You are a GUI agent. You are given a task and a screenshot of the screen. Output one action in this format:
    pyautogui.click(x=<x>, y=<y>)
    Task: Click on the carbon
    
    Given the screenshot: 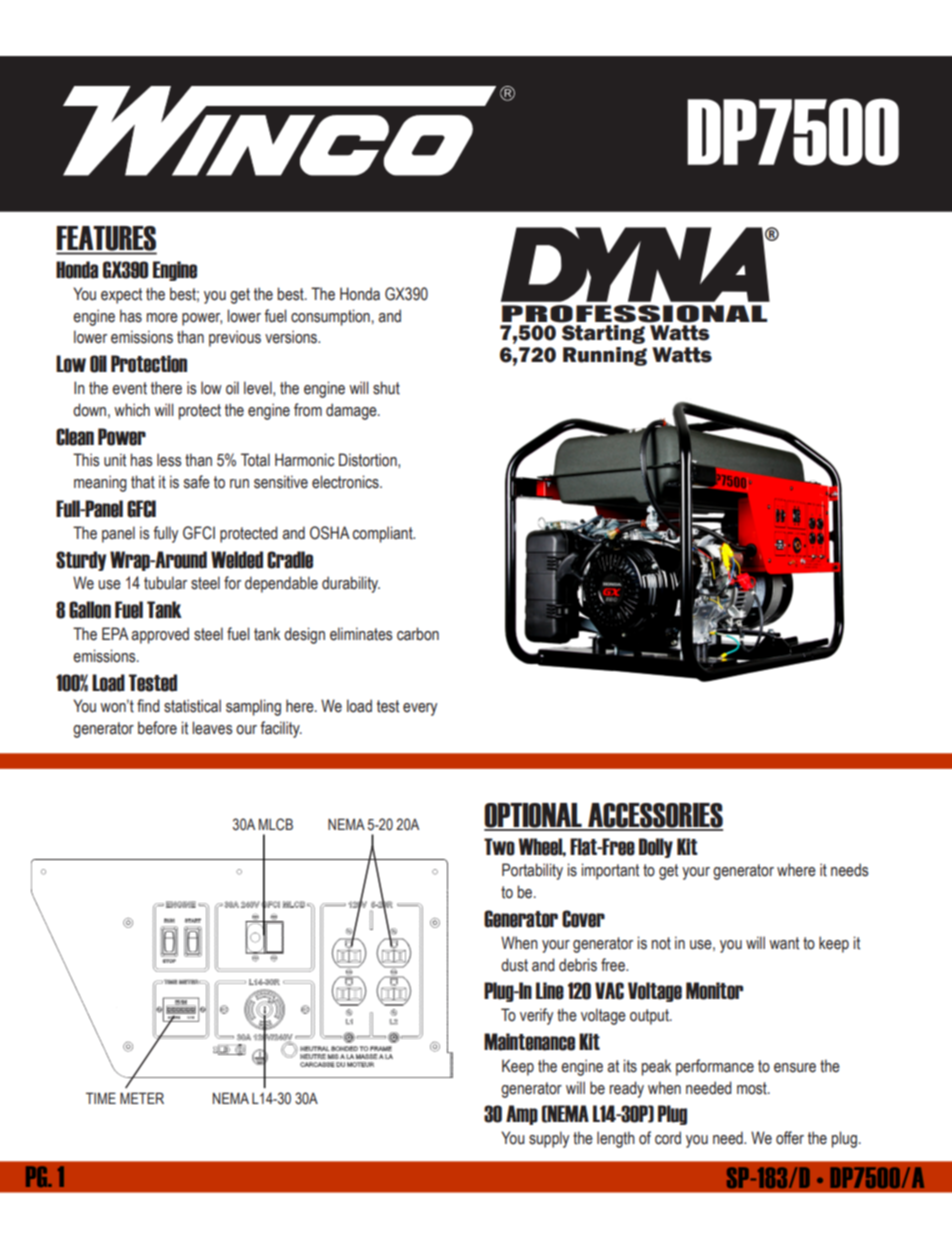 What is the action you would take?
    pyautogui.click(x=418, y=634)
